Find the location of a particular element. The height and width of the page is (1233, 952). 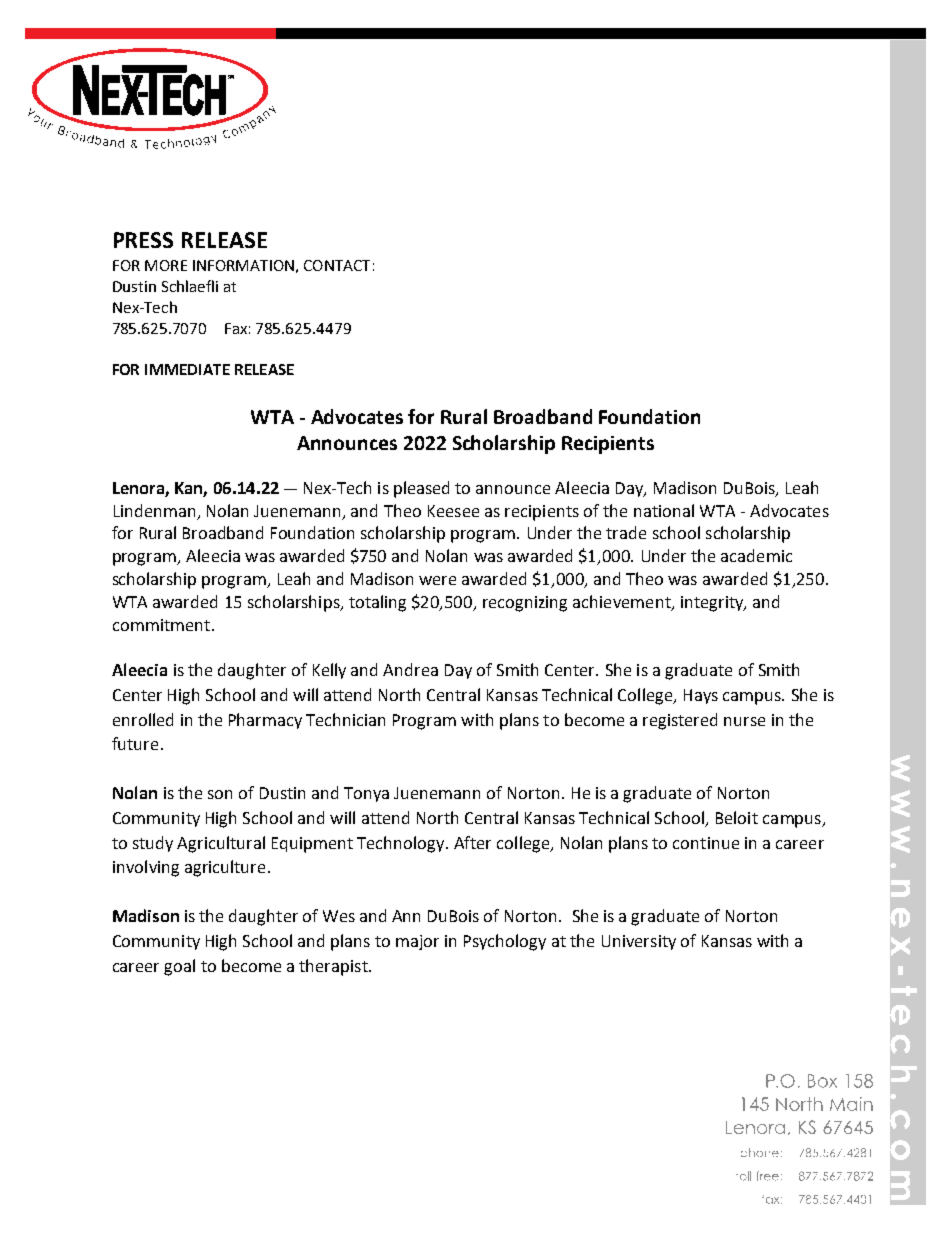

goal is located at coordinates (179, 967).
